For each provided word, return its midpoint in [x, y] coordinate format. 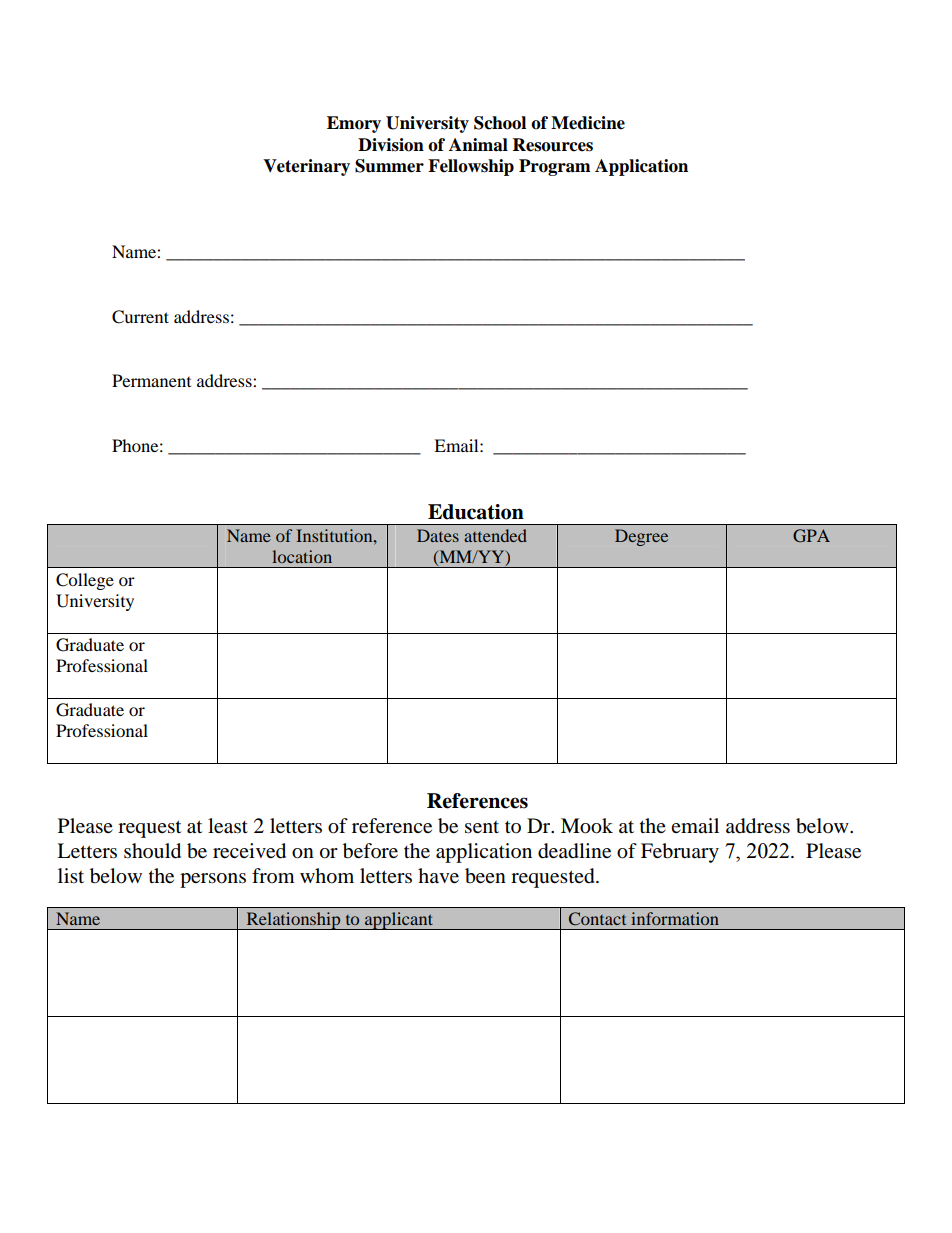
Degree [641, 537]
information [675, 918]
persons [213, 880]
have [438, 876]
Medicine [588, 123]
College [85, 581]
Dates [438, 535]
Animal [478, 145]
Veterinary [306, 167]
